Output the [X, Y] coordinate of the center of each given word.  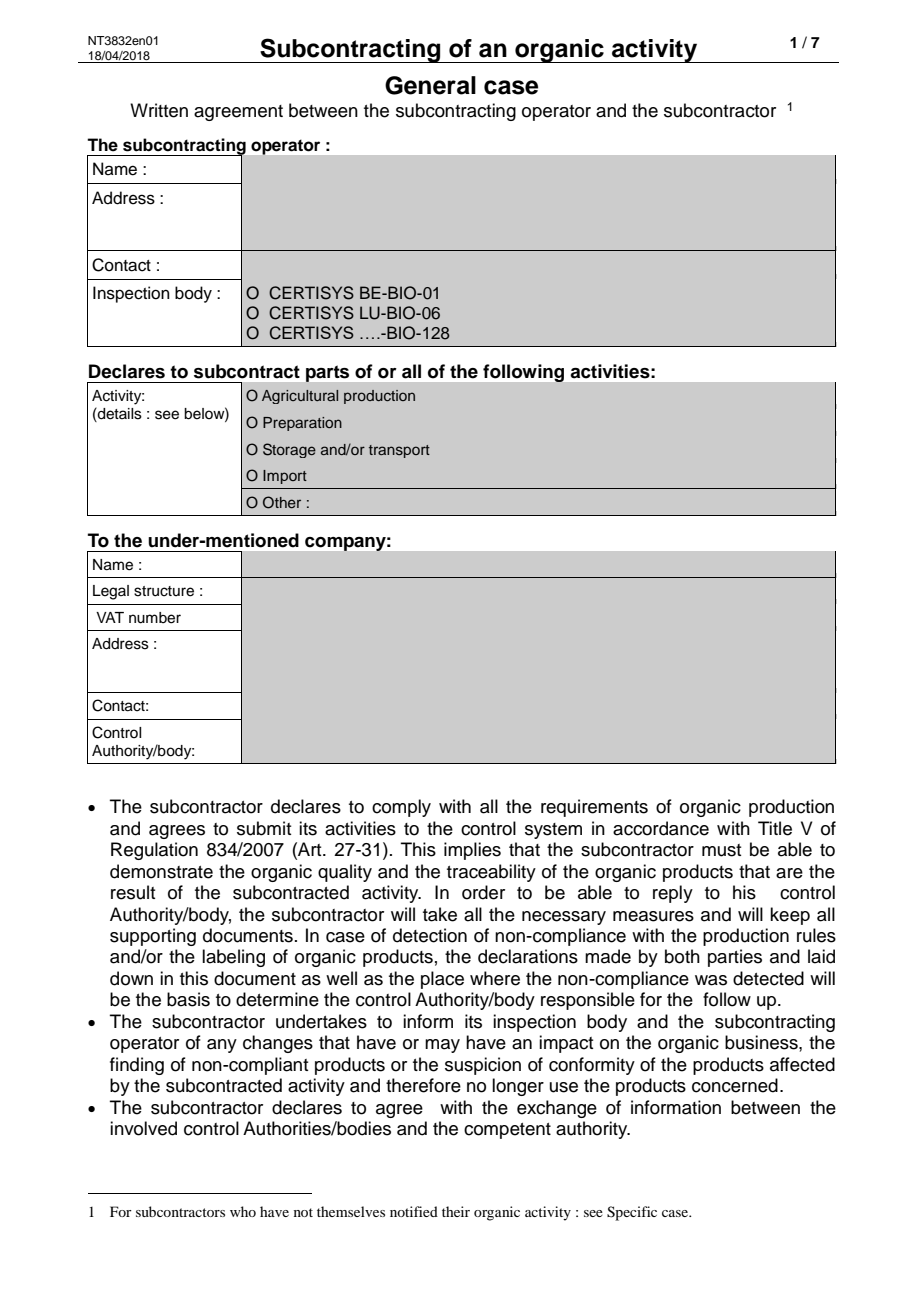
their [456, 1211]
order [483, 892]
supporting [153, 937]
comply [401, 808]
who [243, 1211]
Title [775, 828]
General [430, 85]
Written [159, 110]
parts [327, 374]
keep [790, 916]
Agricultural [300, 397]
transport [399, 451]
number [155, 618]
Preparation [302, 424]
